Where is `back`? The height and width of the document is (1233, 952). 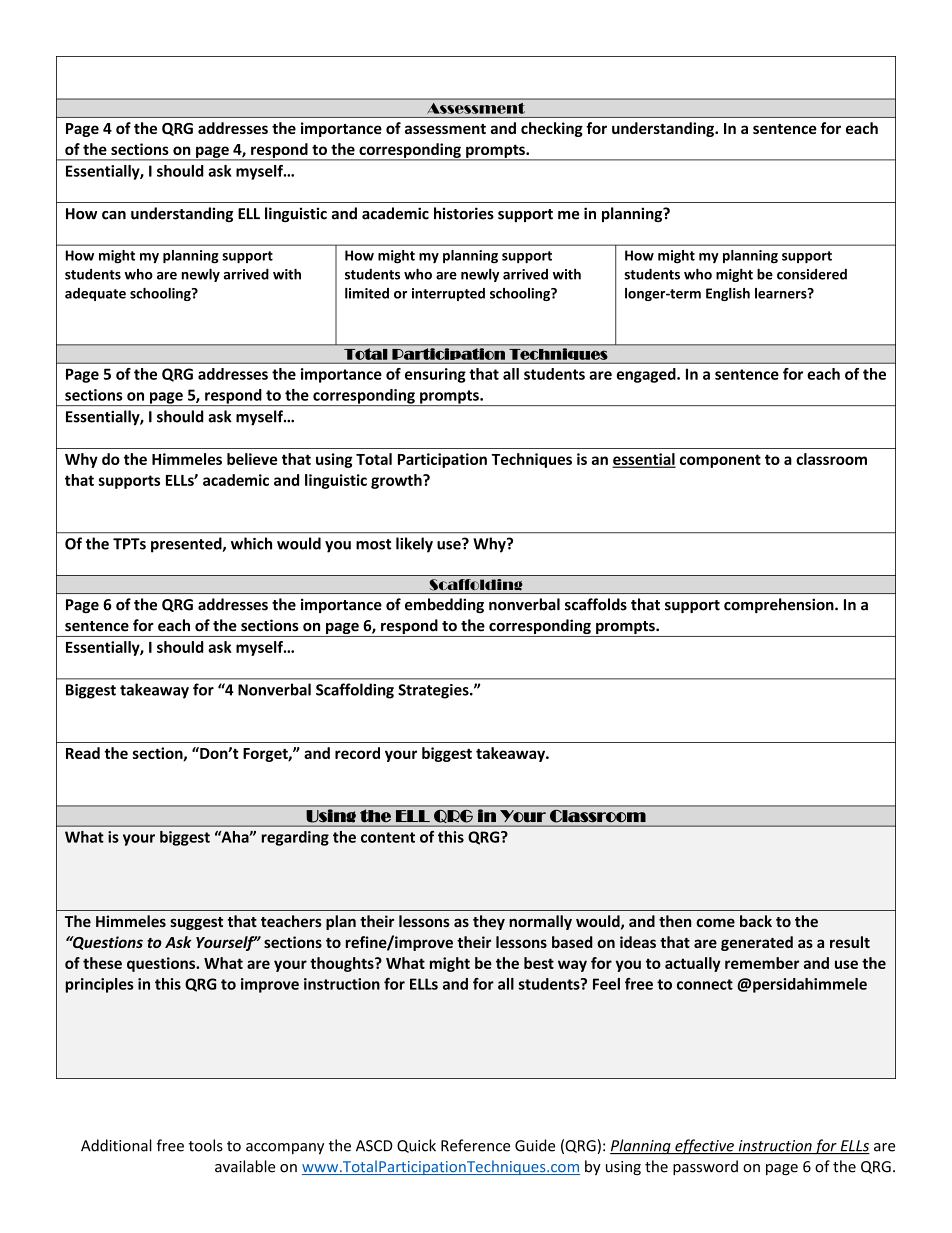 back is located at coordinates (756, 921).
